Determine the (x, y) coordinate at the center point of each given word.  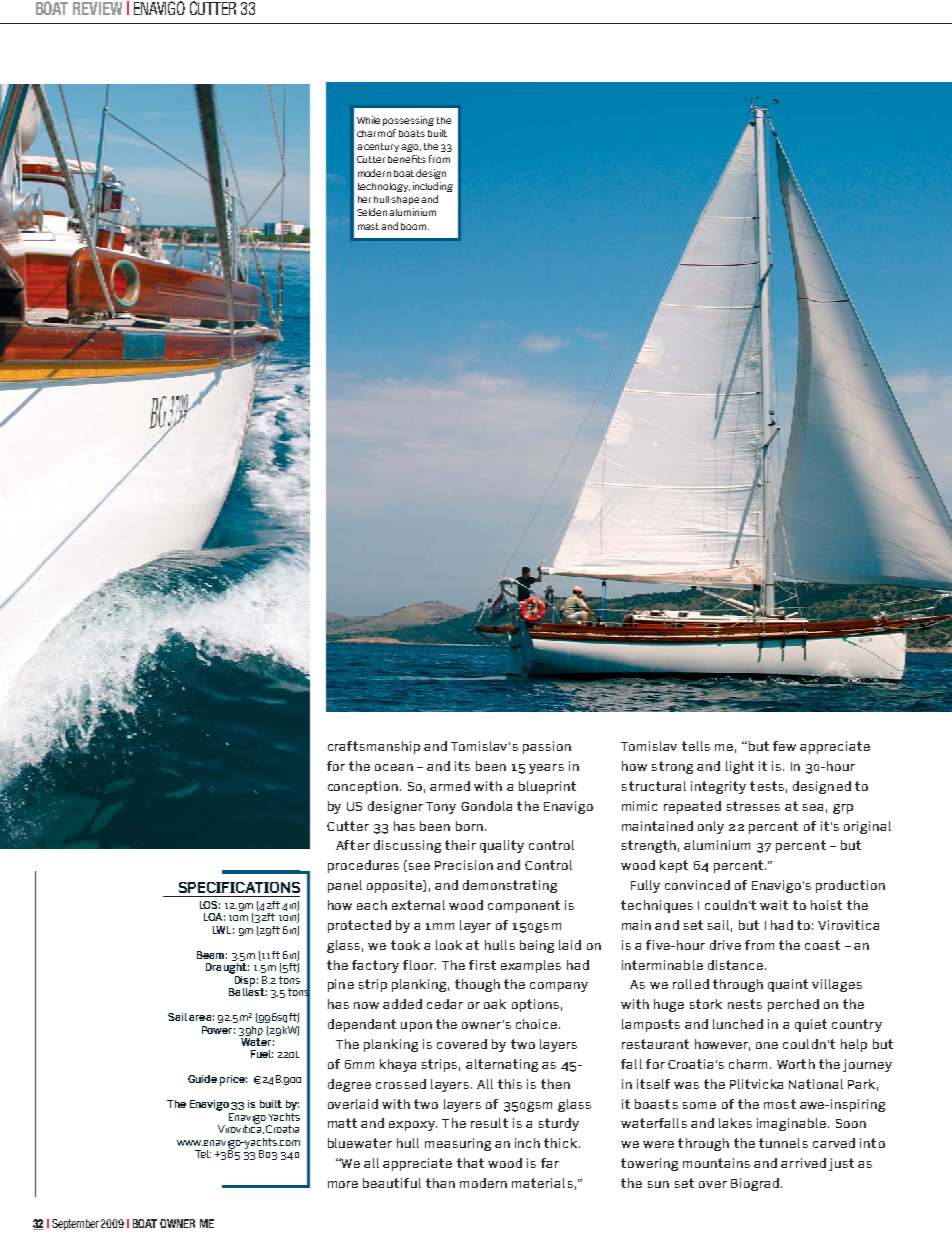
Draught (227, 967)
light (740, 767)
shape (405, 200)
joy (128, 647)
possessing (408, 121)
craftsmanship (374, 747)
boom (415, 226)
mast (370, 226)
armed (450, 786)
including (433, 187)
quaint (788, 985)
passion (547, 747)
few (784, 746)
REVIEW (97, 8)
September (75, 1224)
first (482, 965)
